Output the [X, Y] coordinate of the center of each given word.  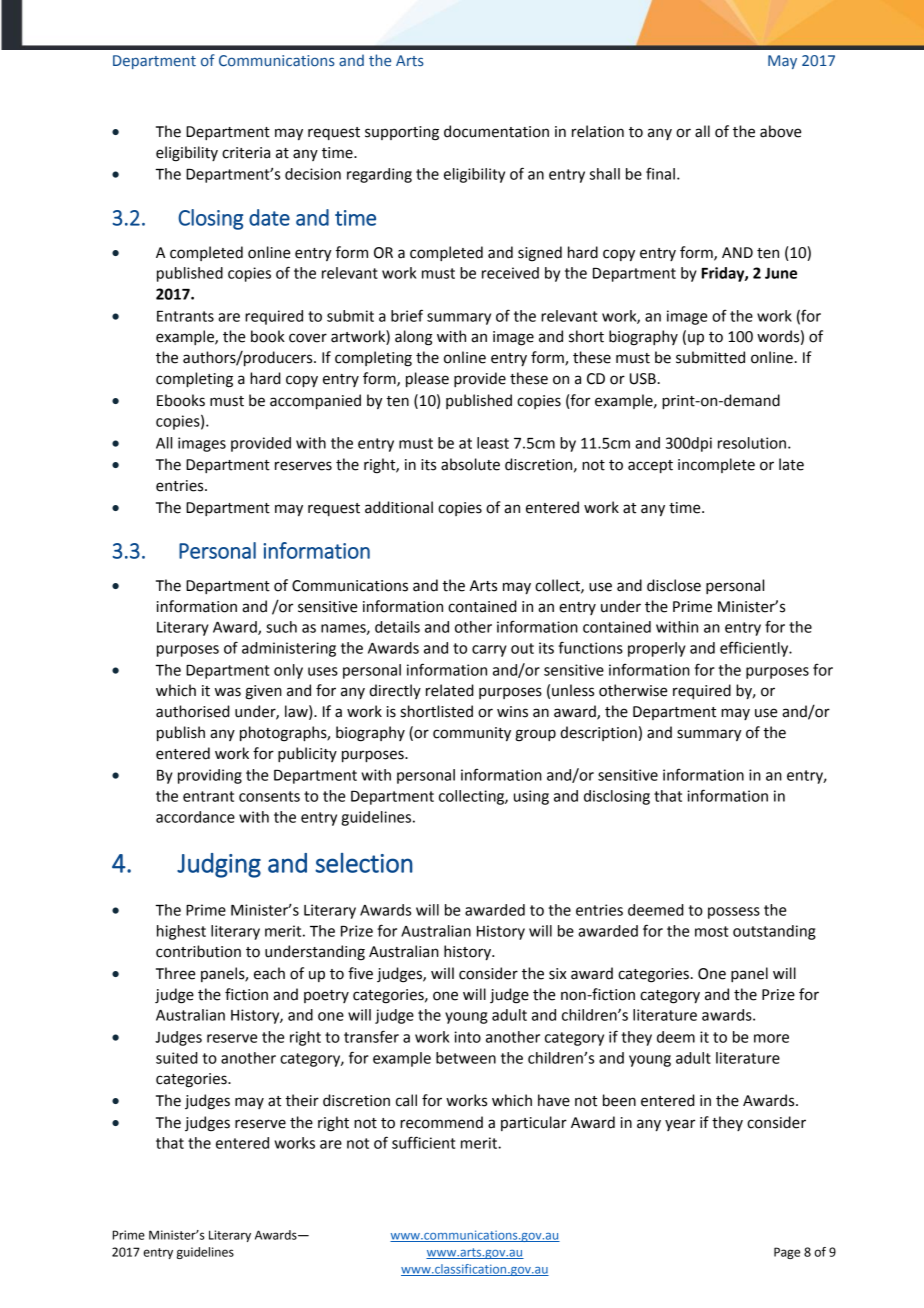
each [269, 973]
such [281, 627]
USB [643, 379]
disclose [674, 585]
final [660, 174]
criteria [246, 153]
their [302, 1100]
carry [489, 651]
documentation [496, 131]
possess [734, 913]
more [771, 1038]
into [467, 1037]
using [531, 797]
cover [308, 338]
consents [269, 796]
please [427, 379]
